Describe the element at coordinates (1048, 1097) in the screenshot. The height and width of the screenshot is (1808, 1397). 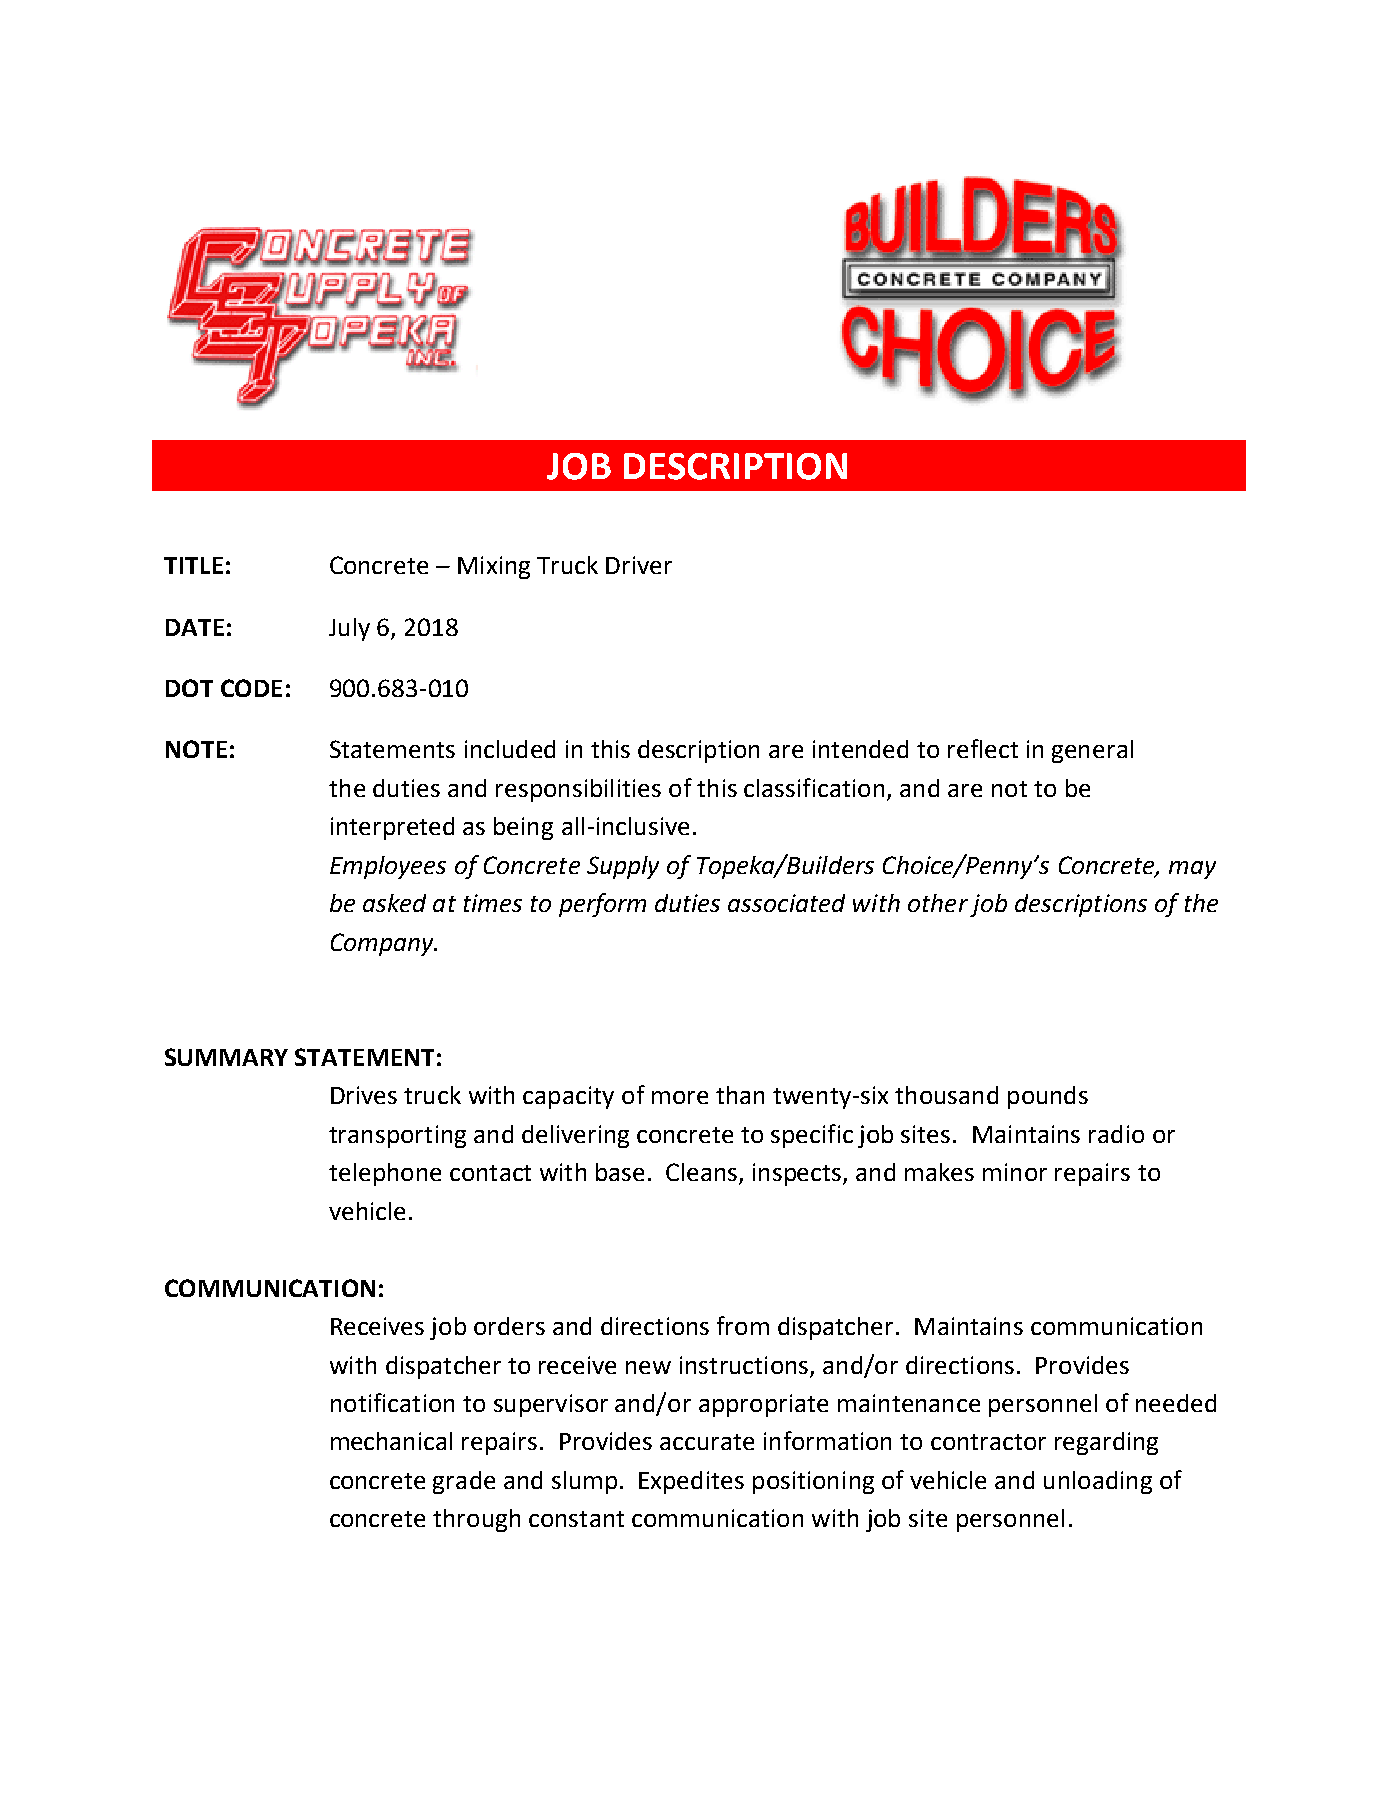
I see `pounds` at that location.
